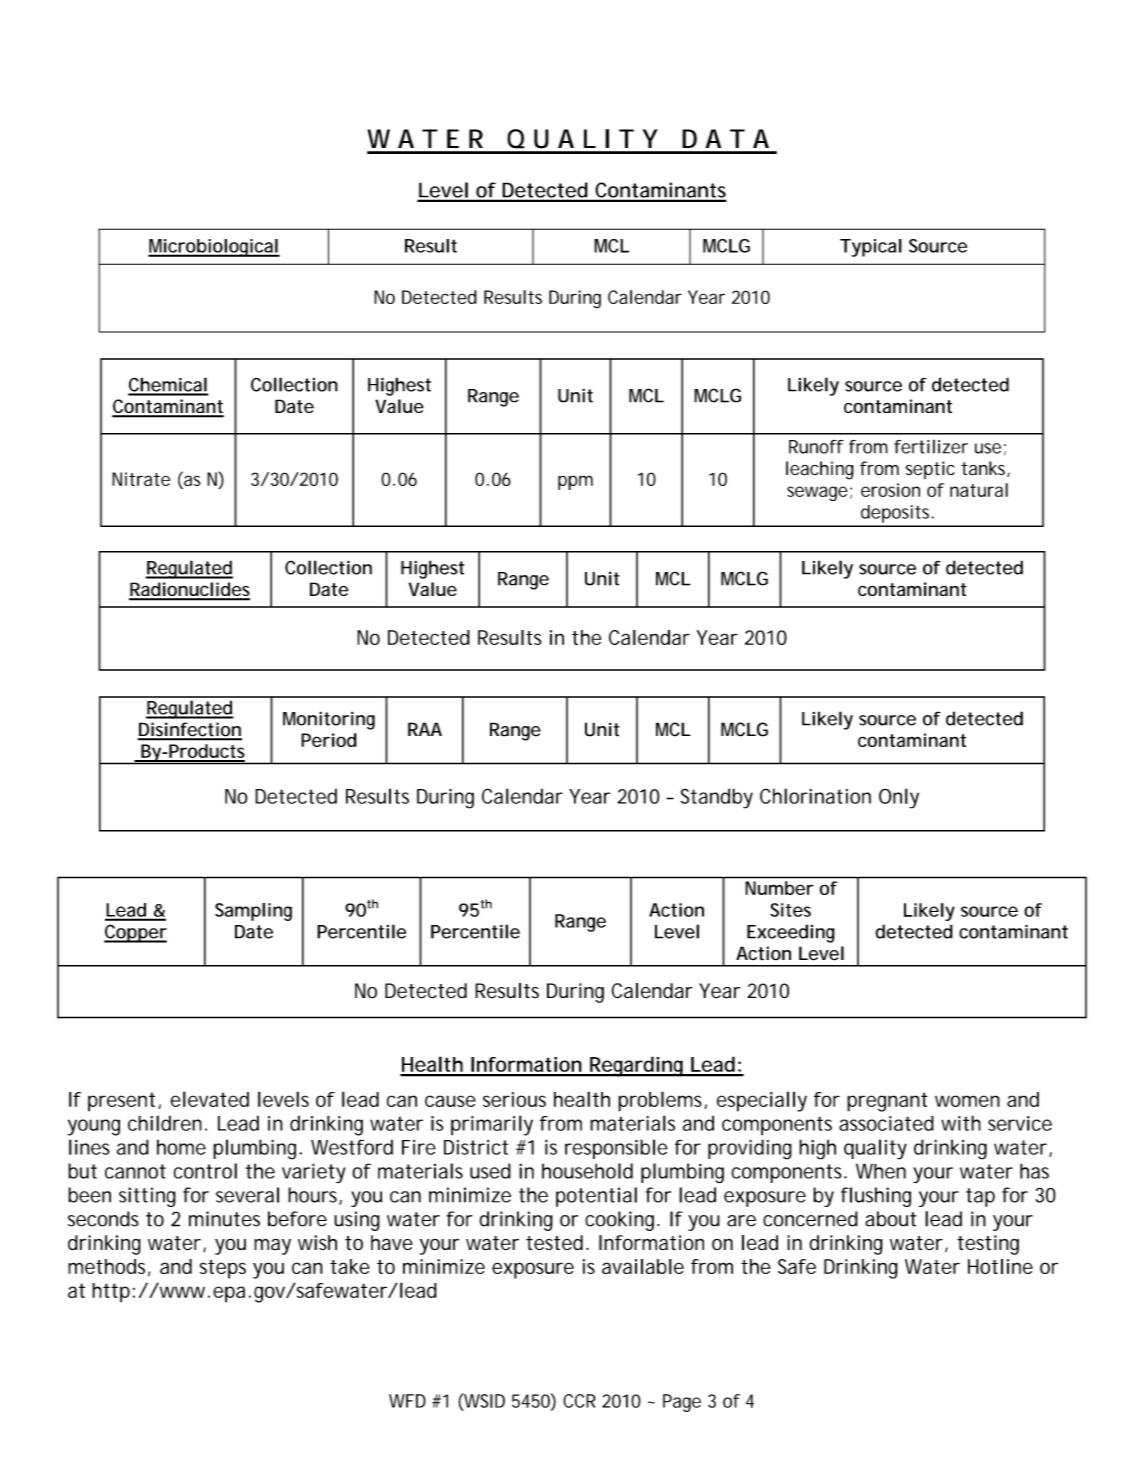  What do you see at coordinates (575, 482) in the page?
I see `ppm` at bounding box center [575, 482].
